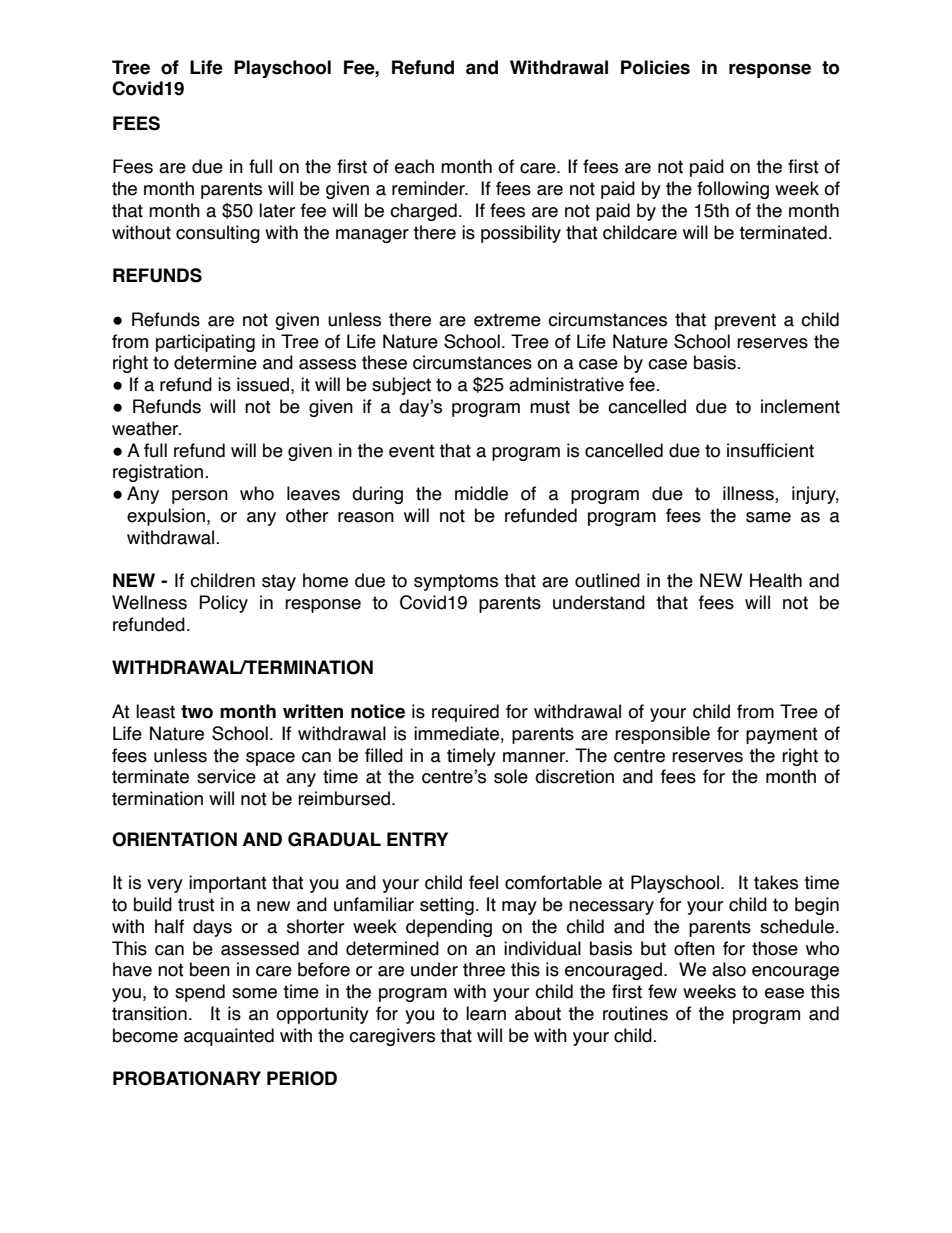 The image size is (952, 1233). I want to click on learn, so click(486, 1013).
